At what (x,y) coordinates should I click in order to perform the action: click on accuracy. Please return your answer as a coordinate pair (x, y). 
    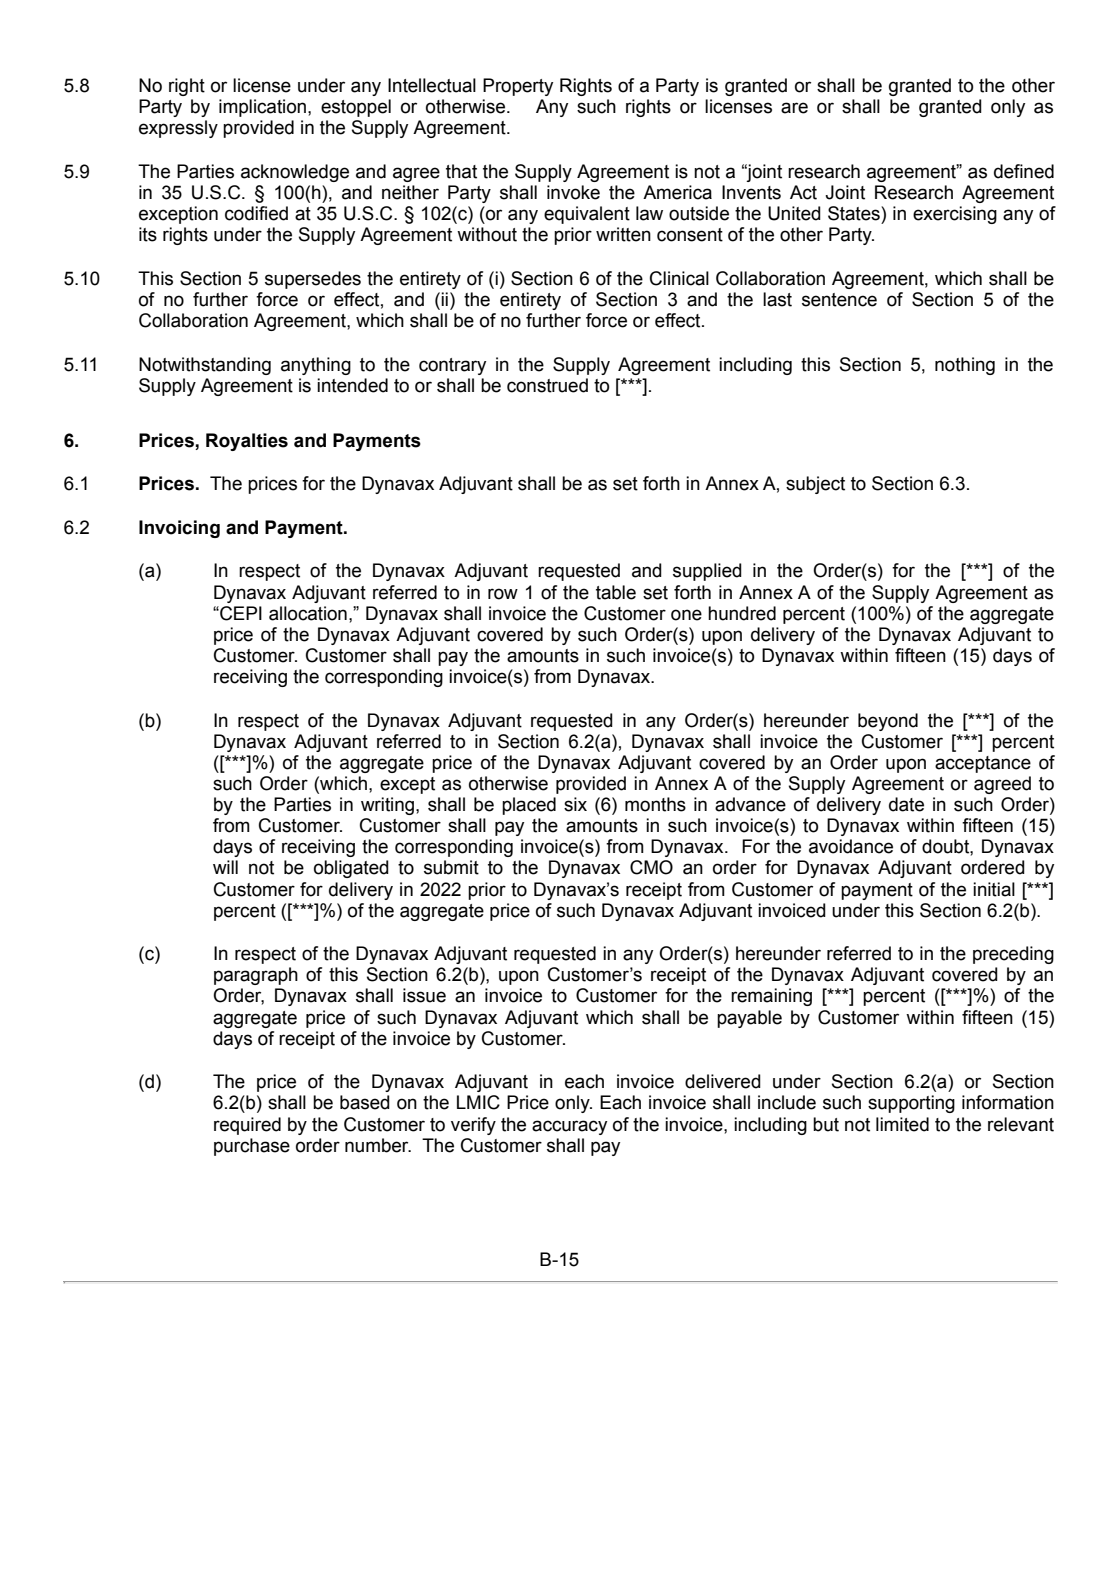
    Looking at the image, I should click on (569, 1127).
